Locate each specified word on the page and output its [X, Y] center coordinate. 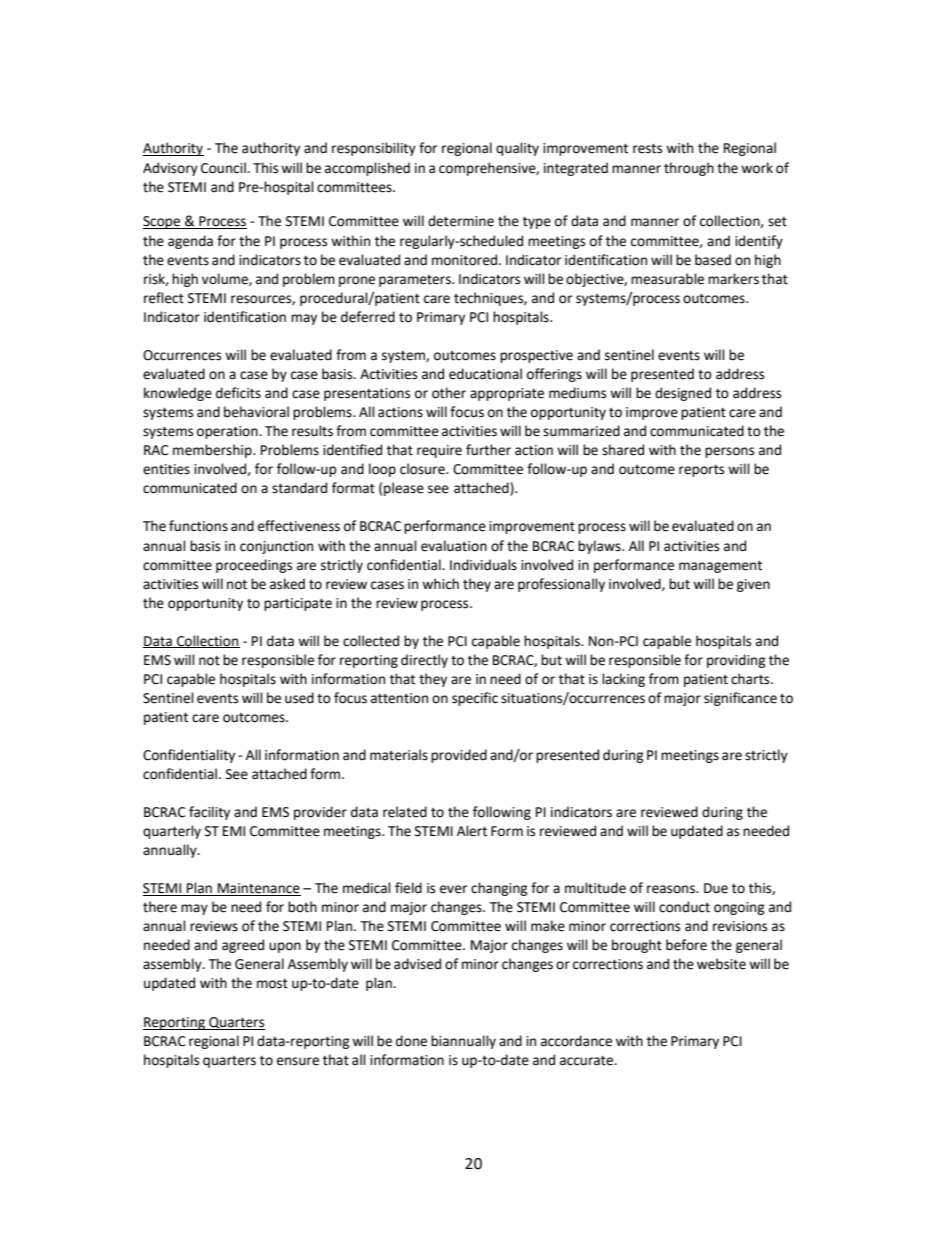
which [440, 584]
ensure [298, 1061]
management [720, 567]
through [689, 169]
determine [461, 221]
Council [224, 168]
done [411, 1041]
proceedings [254, 566]
